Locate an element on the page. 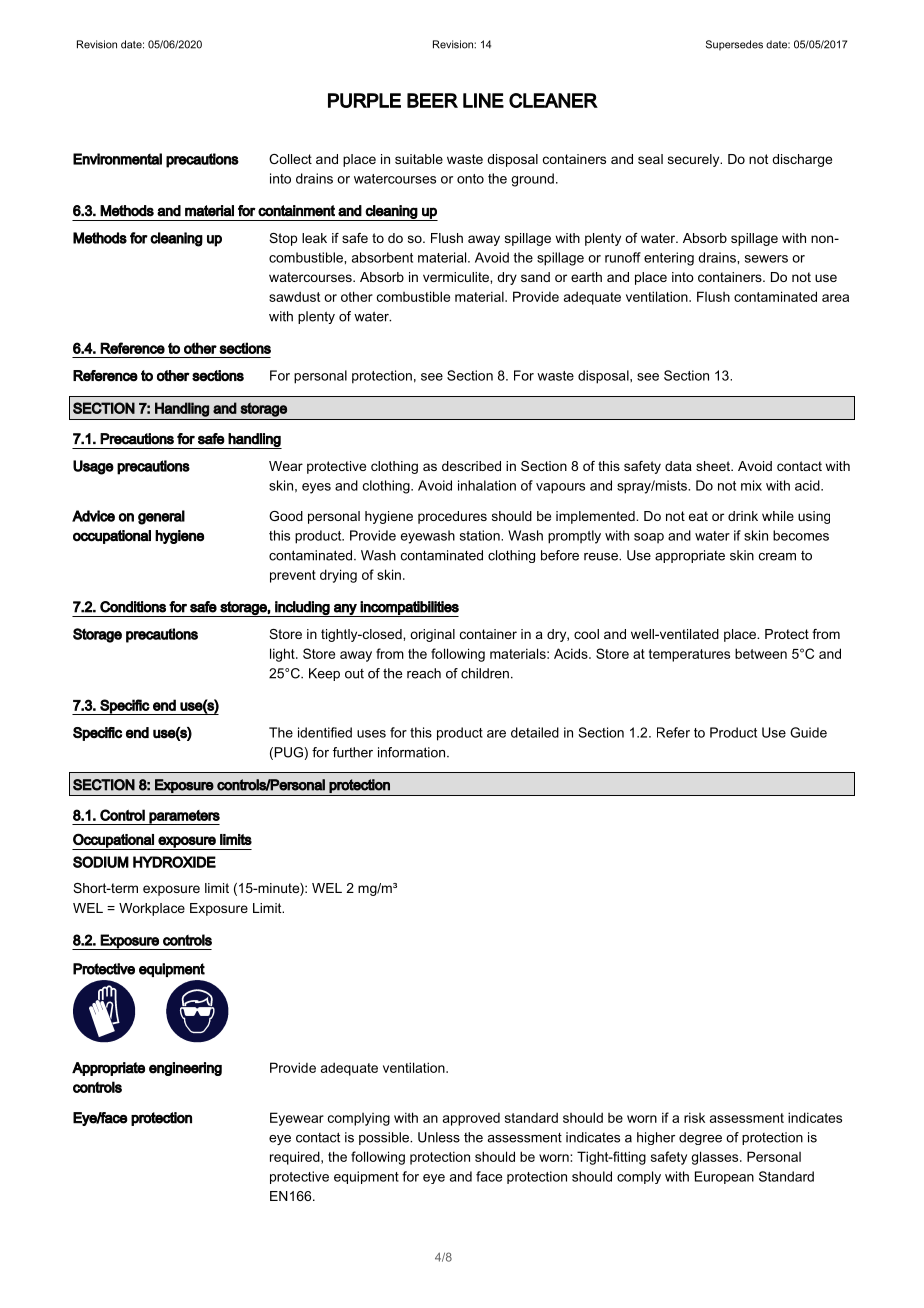  LINE is located at coordinates (483, 100).
